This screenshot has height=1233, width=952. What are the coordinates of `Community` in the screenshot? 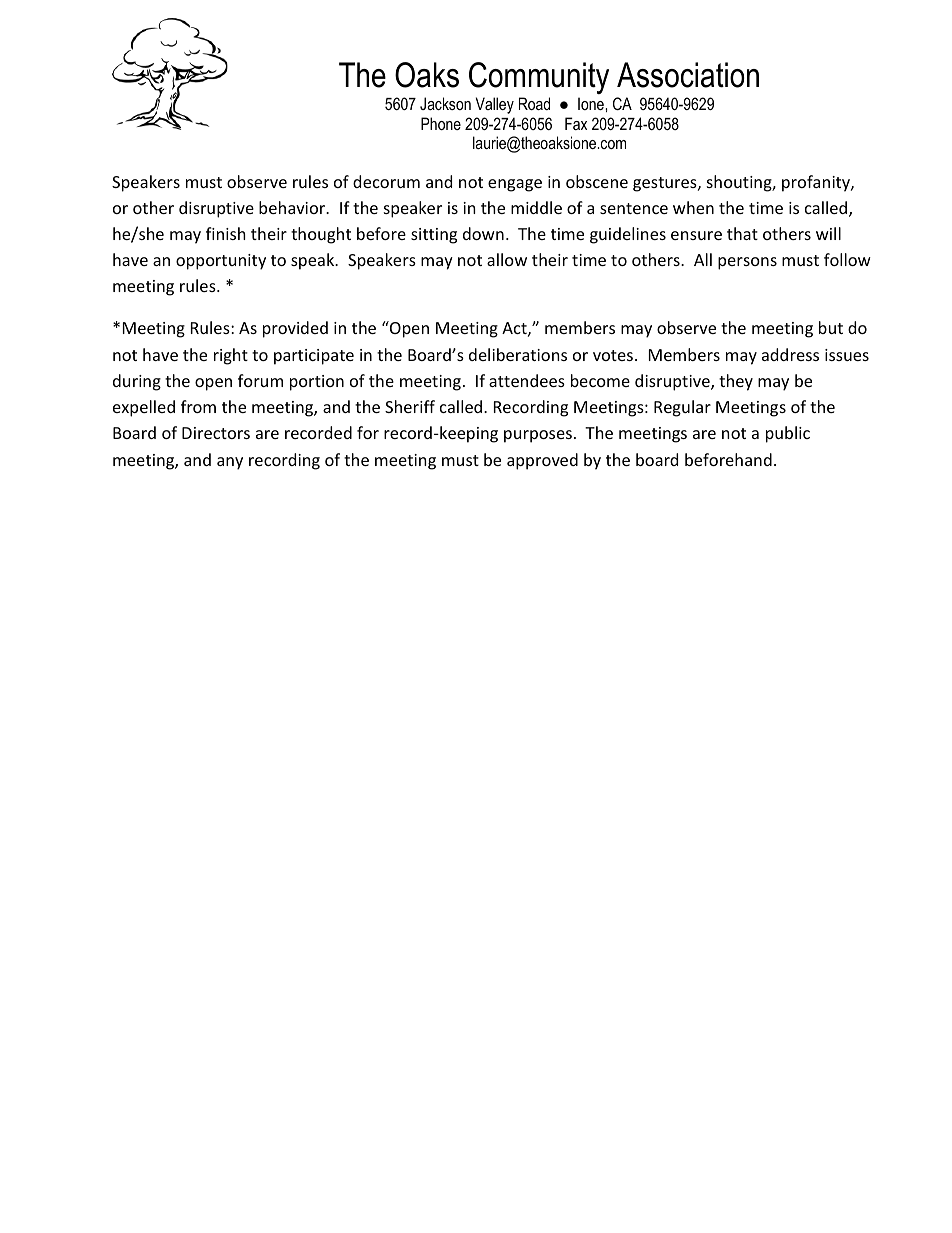 It's located at (539, 78).
